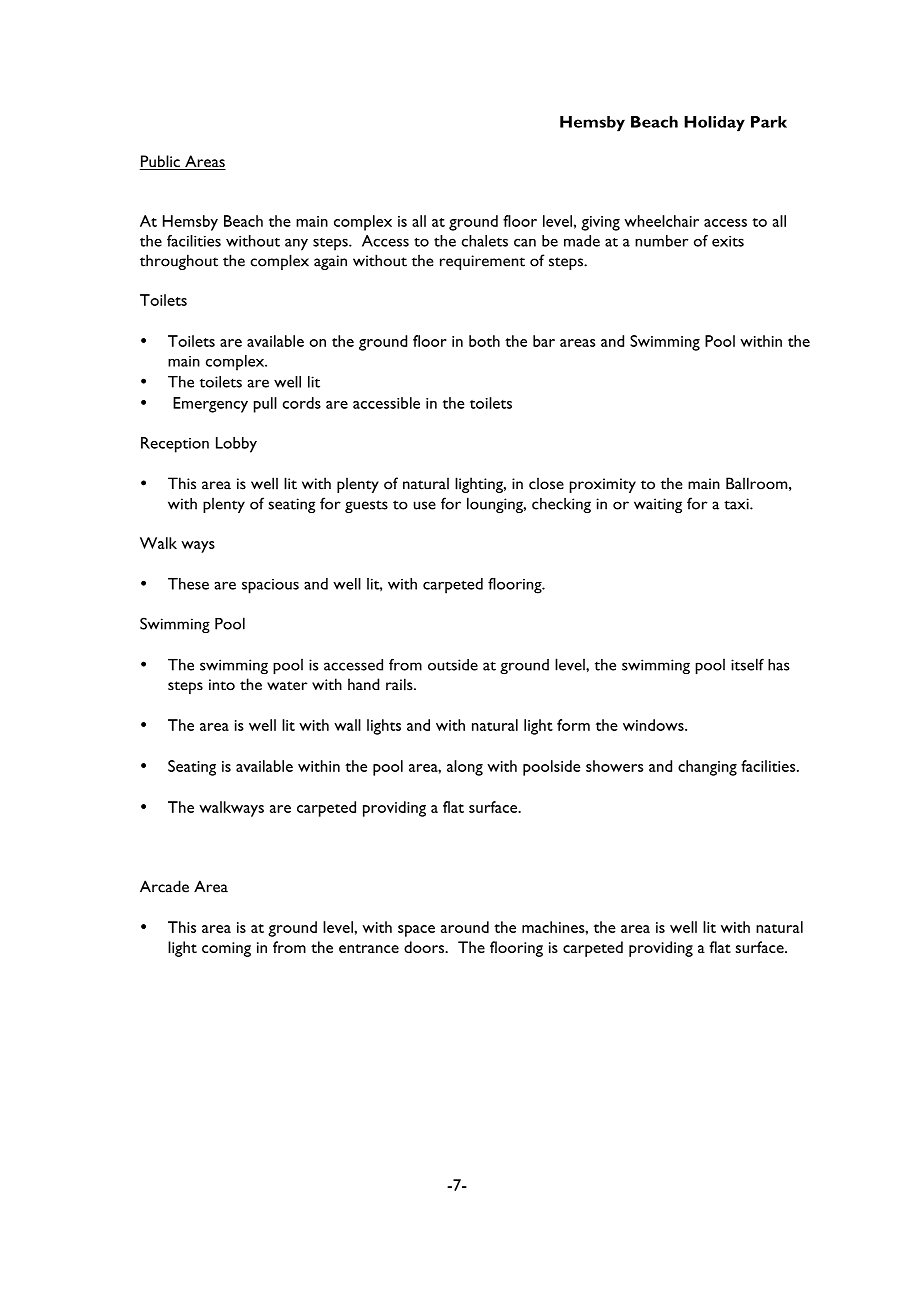  I want to click on around, so click(465, 927).
